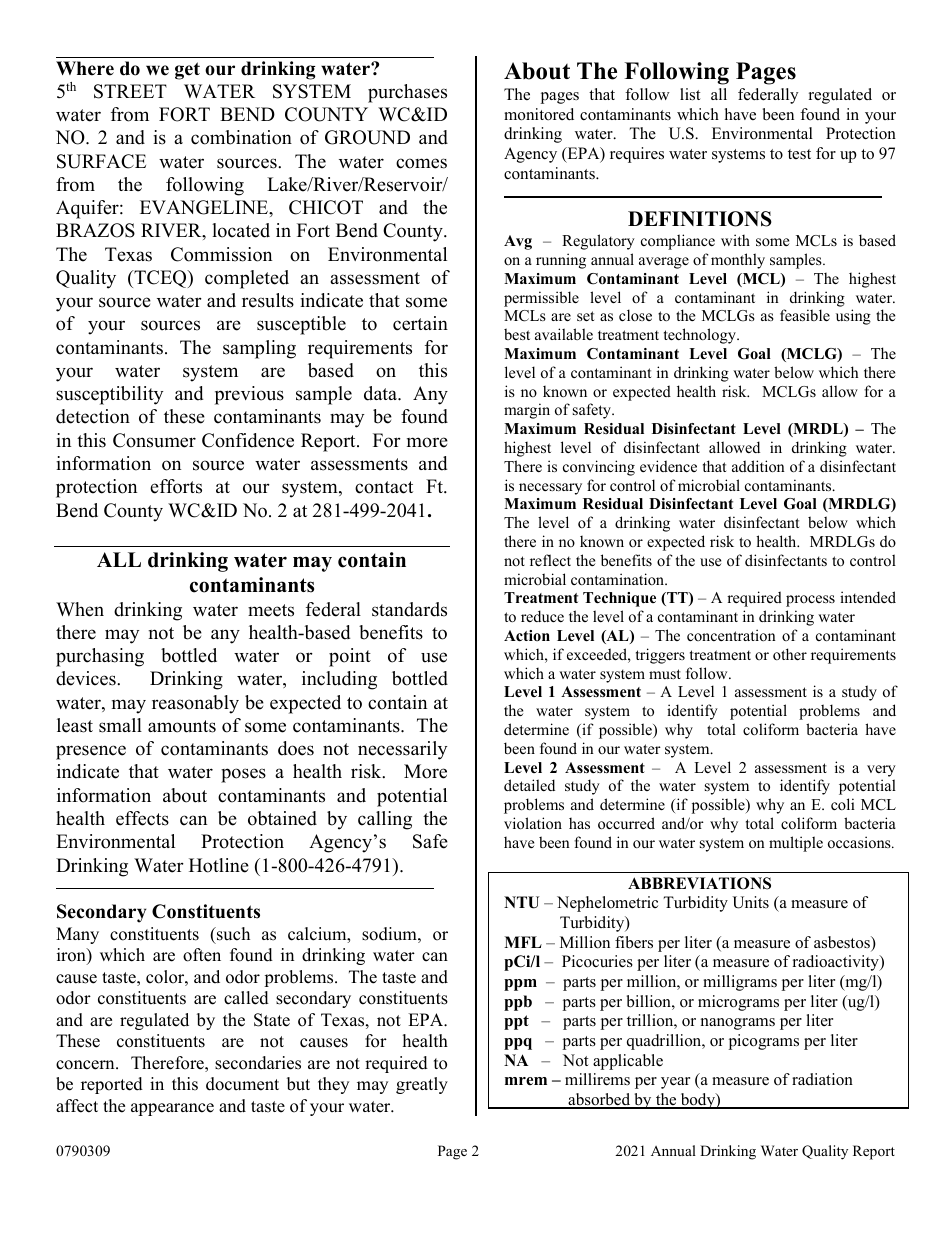 The height and width of the document is (1233, 952). What do you see at coordinates (758, 466) in the document?
I see `addition` at bounding box center [758, 466].
